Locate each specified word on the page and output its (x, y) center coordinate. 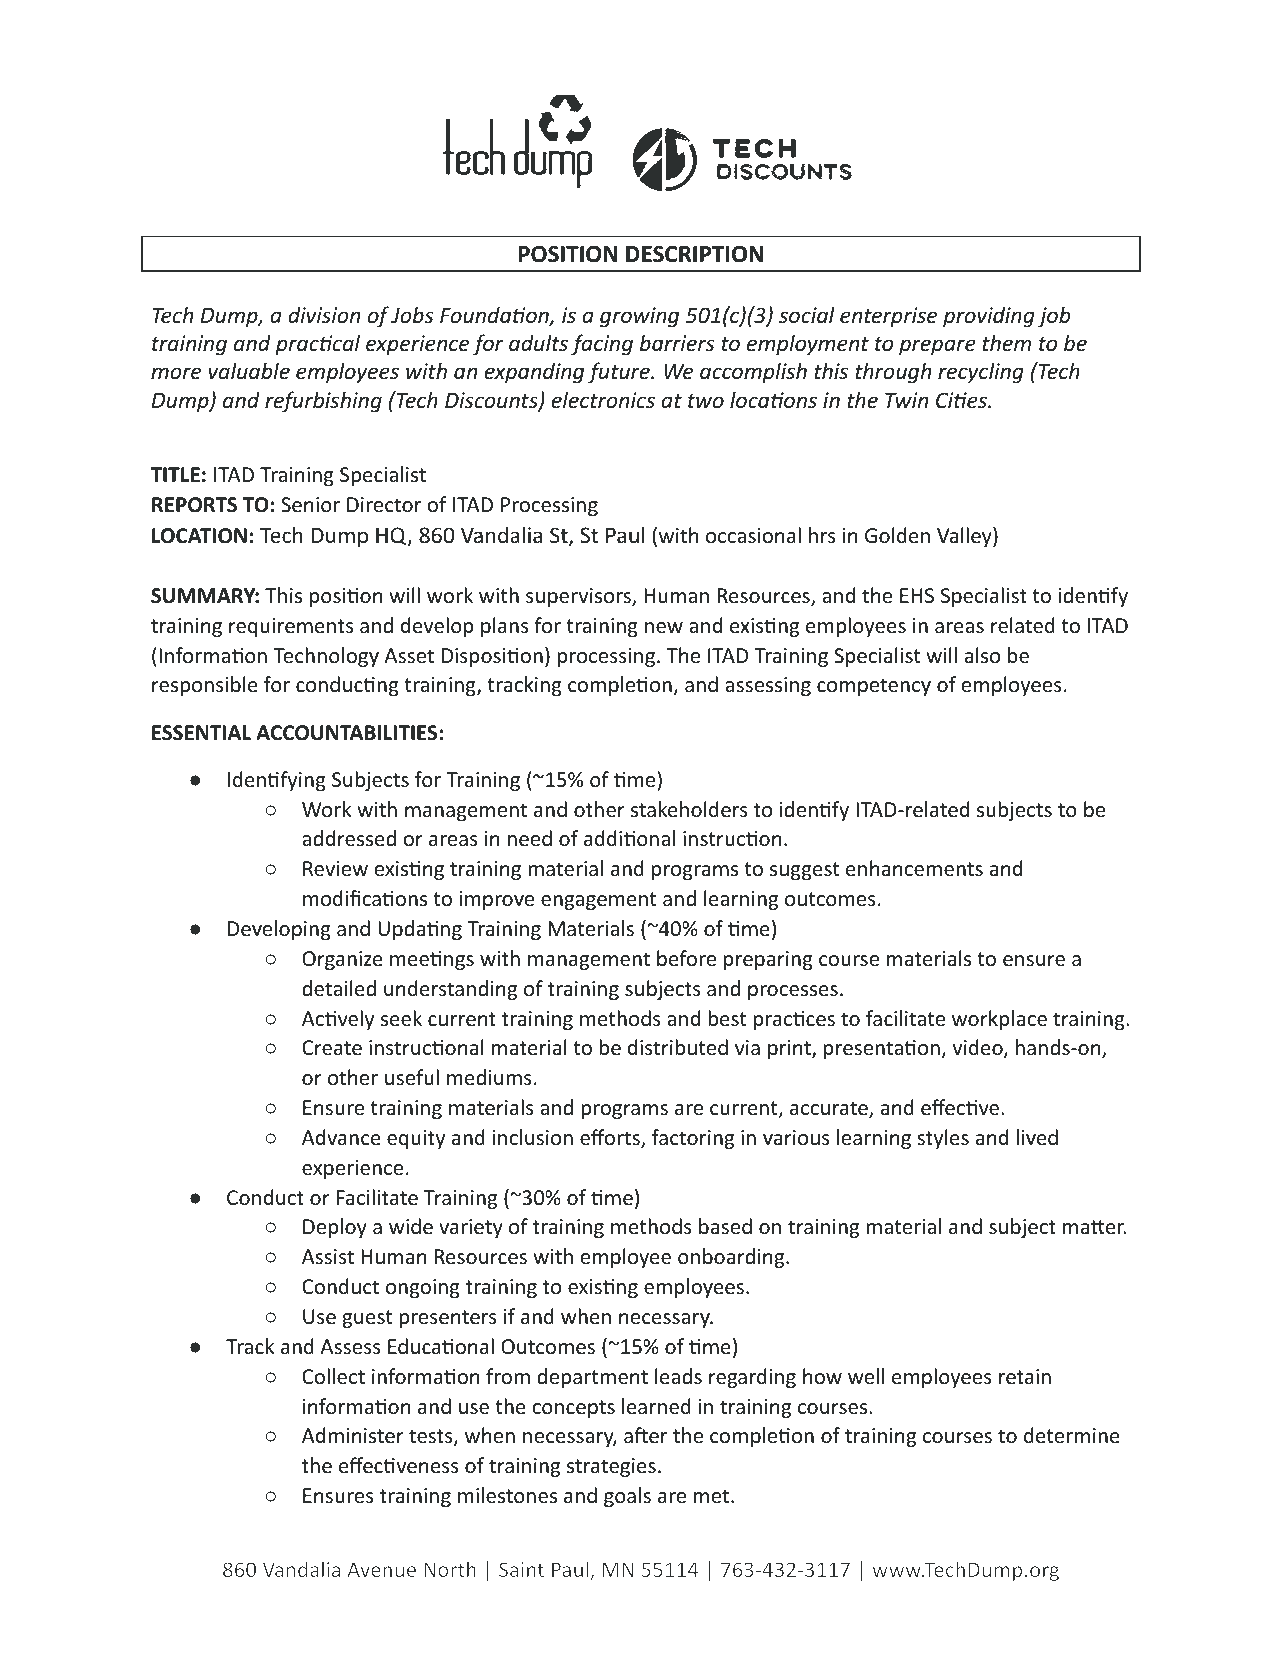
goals (627, 1497)
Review (335, 869)
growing (639, 317)
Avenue (381, 1569)
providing (989, 317)
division (324, 314)
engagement (598, 901)
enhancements (914, 868)
